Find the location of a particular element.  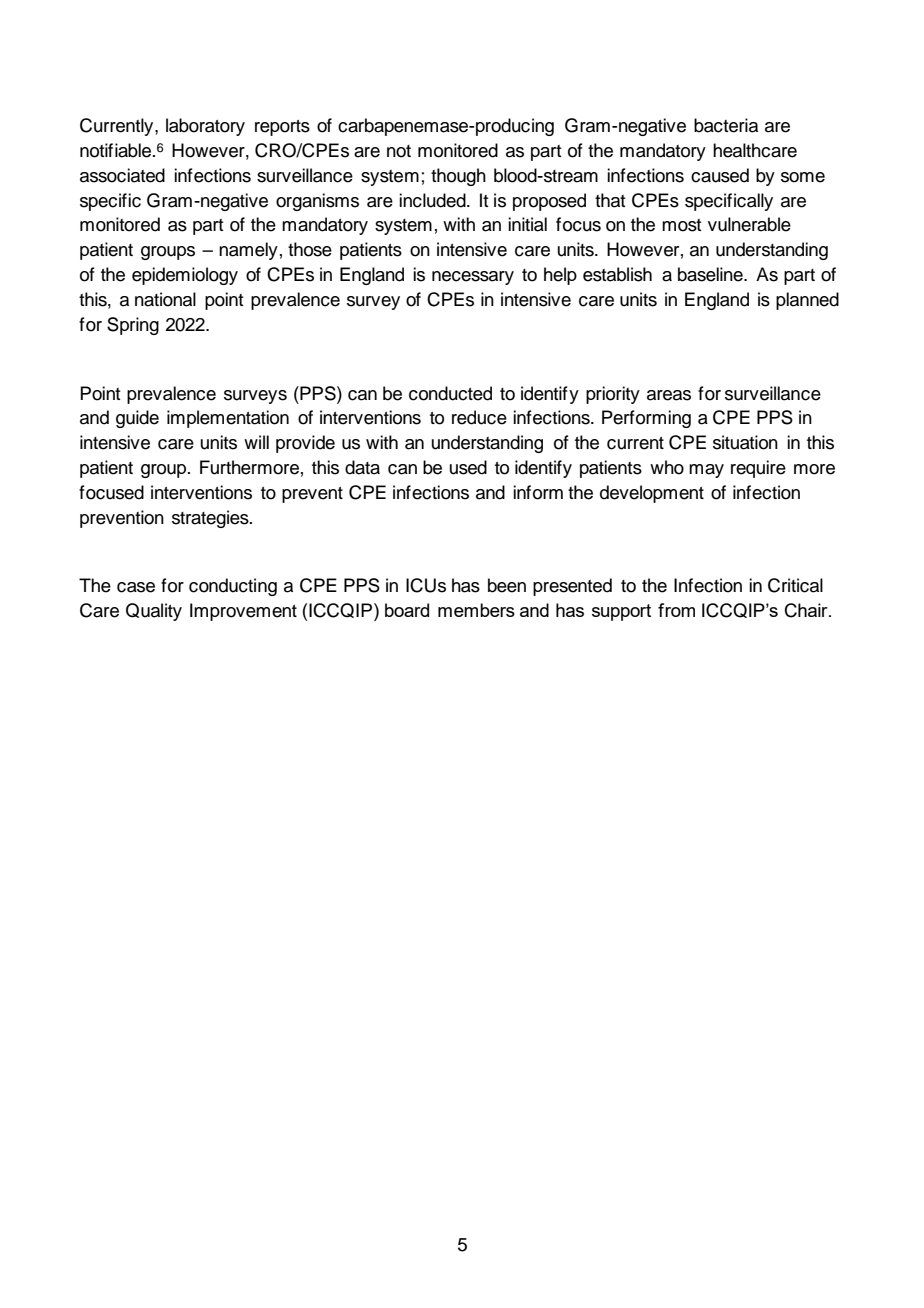

conducting is located at coordinates (233, 587).
